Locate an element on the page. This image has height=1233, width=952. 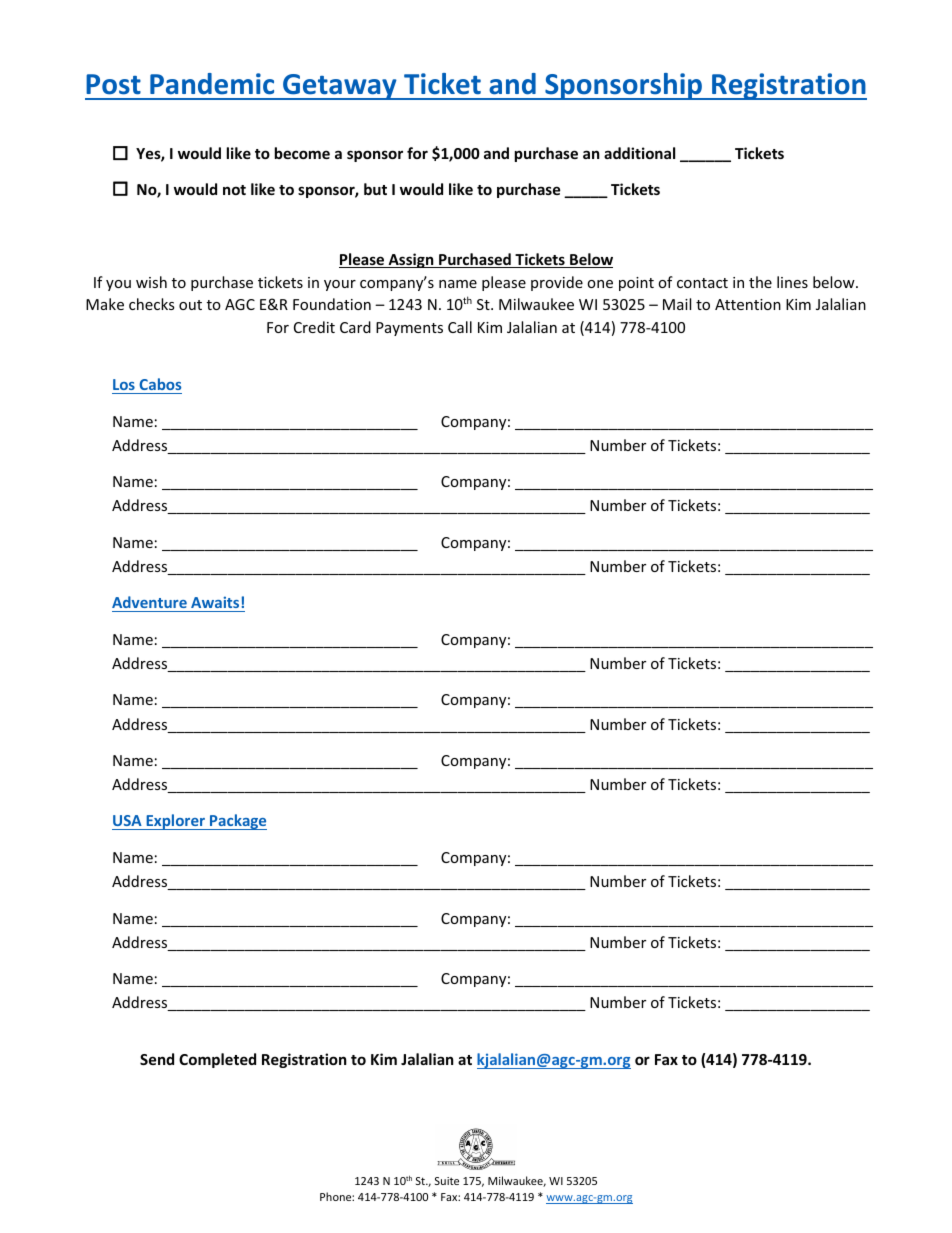
Completed is located at coordinates (217, 1060).
